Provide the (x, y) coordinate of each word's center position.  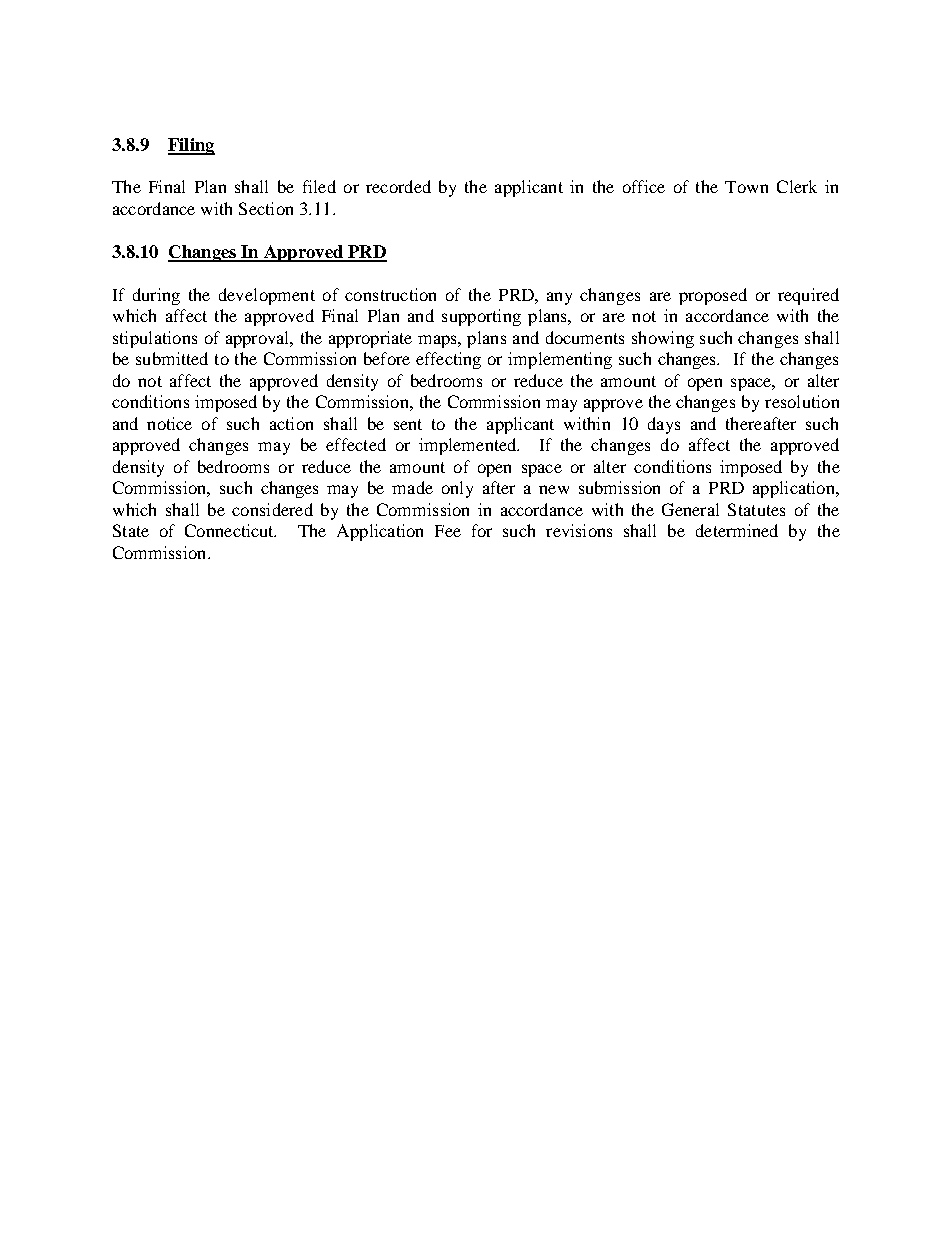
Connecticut (230, 530)
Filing (191, 146)
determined (737, 530)
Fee (448, 531)
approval (259, 339)
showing (663, 339)
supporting (481, 317)
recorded (398, 186)
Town (746, 187)
